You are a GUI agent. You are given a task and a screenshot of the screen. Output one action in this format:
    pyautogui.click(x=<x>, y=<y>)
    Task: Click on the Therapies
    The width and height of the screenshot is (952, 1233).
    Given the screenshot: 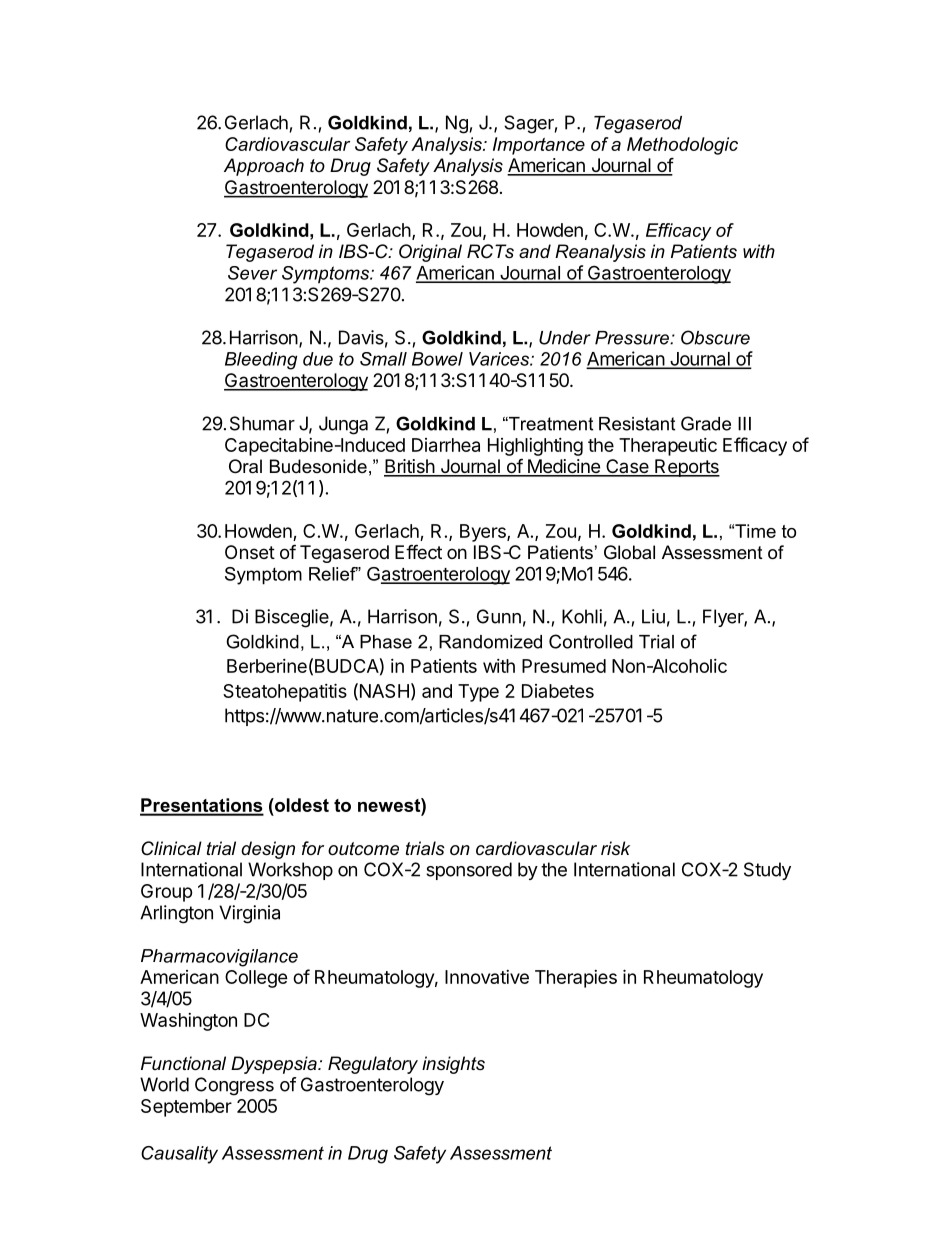 What is the action you would take?
    pyautogui.click(x=576, y=979)
